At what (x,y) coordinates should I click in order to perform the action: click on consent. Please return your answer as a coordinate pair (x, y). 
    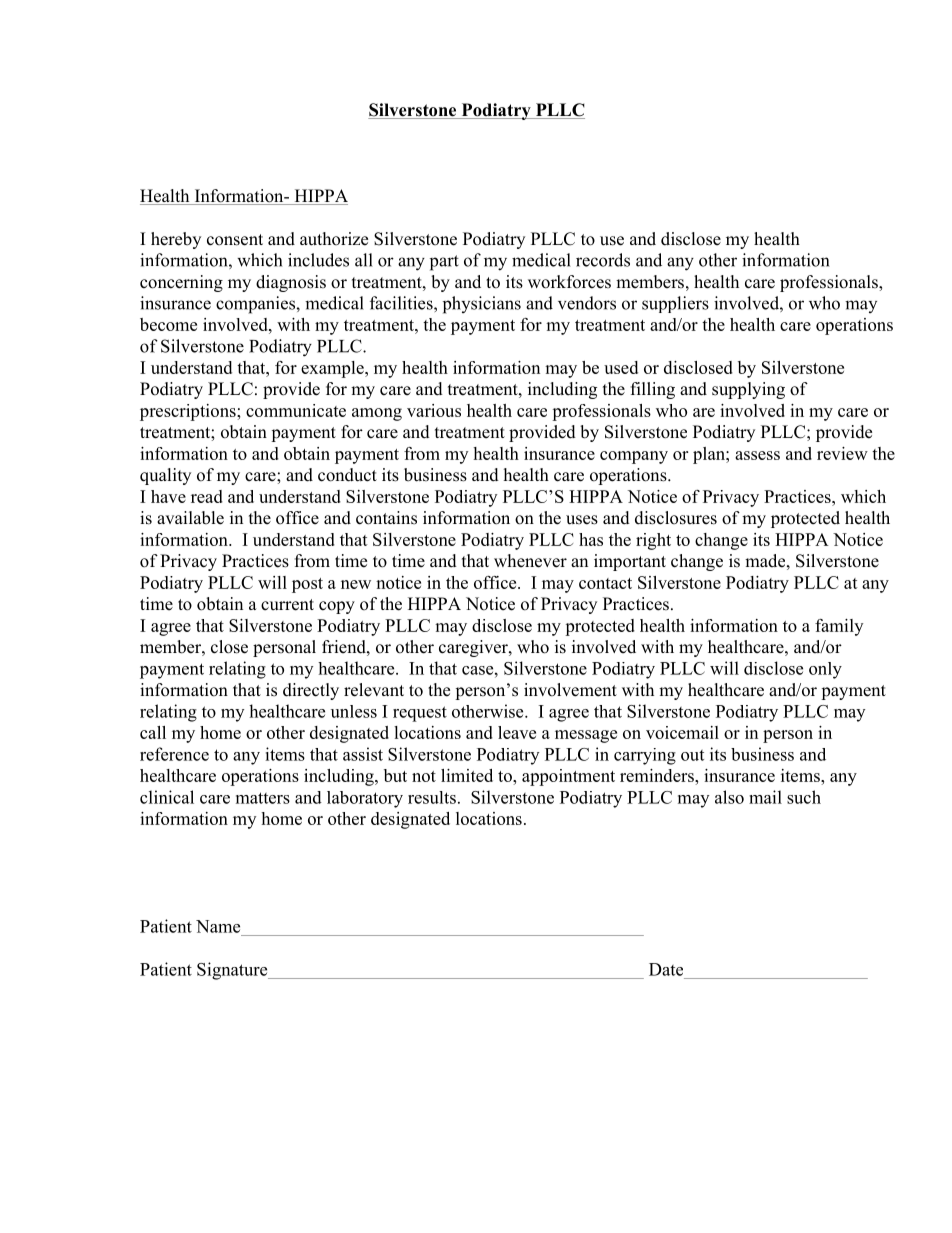
    Looking at the image, I should click on (235, 240).
